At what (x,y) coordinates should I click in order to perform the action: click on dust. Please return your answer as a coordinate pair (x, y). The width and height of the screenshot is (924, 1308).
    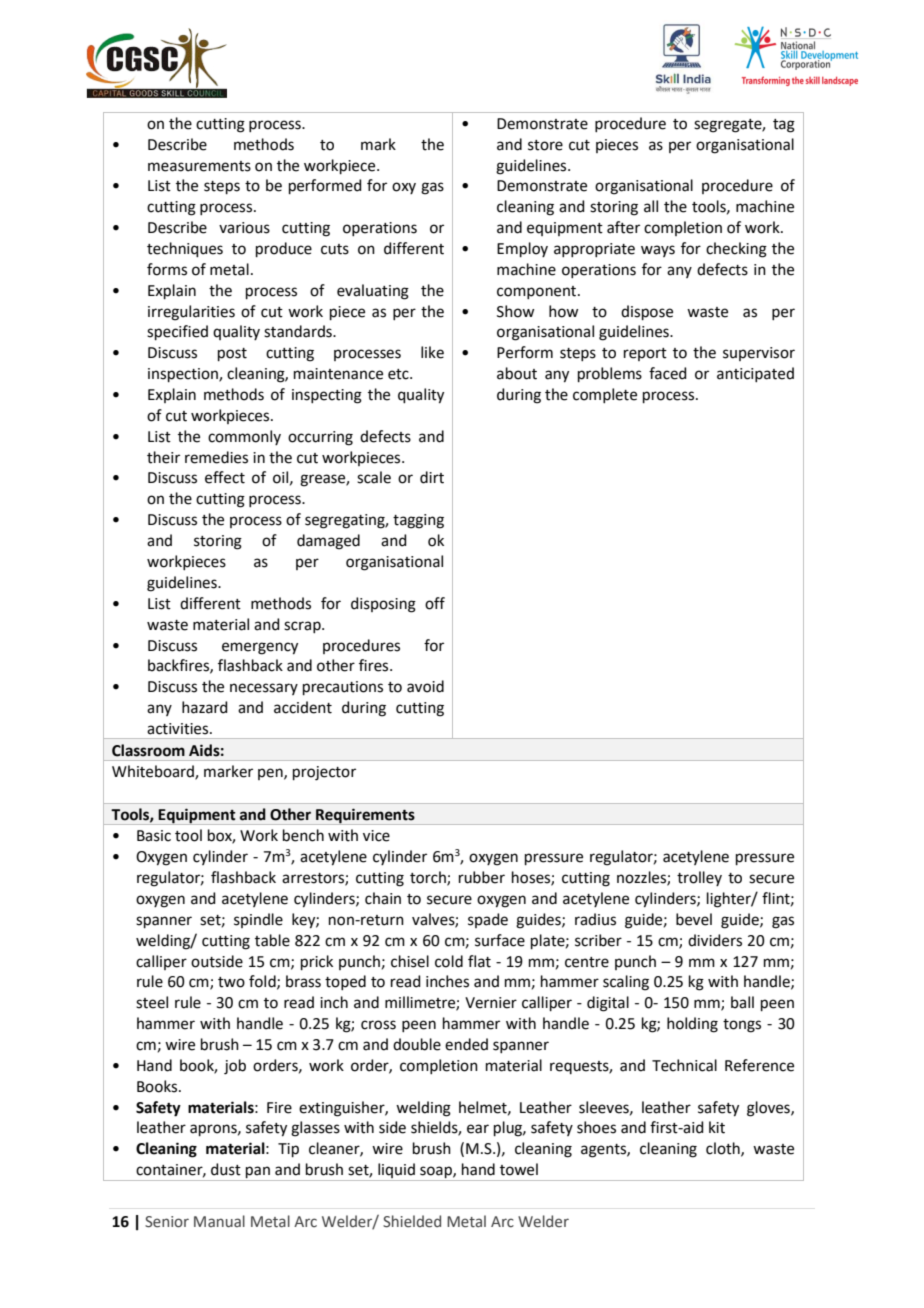
    Looking at the image, I should click on (226, 1169).
